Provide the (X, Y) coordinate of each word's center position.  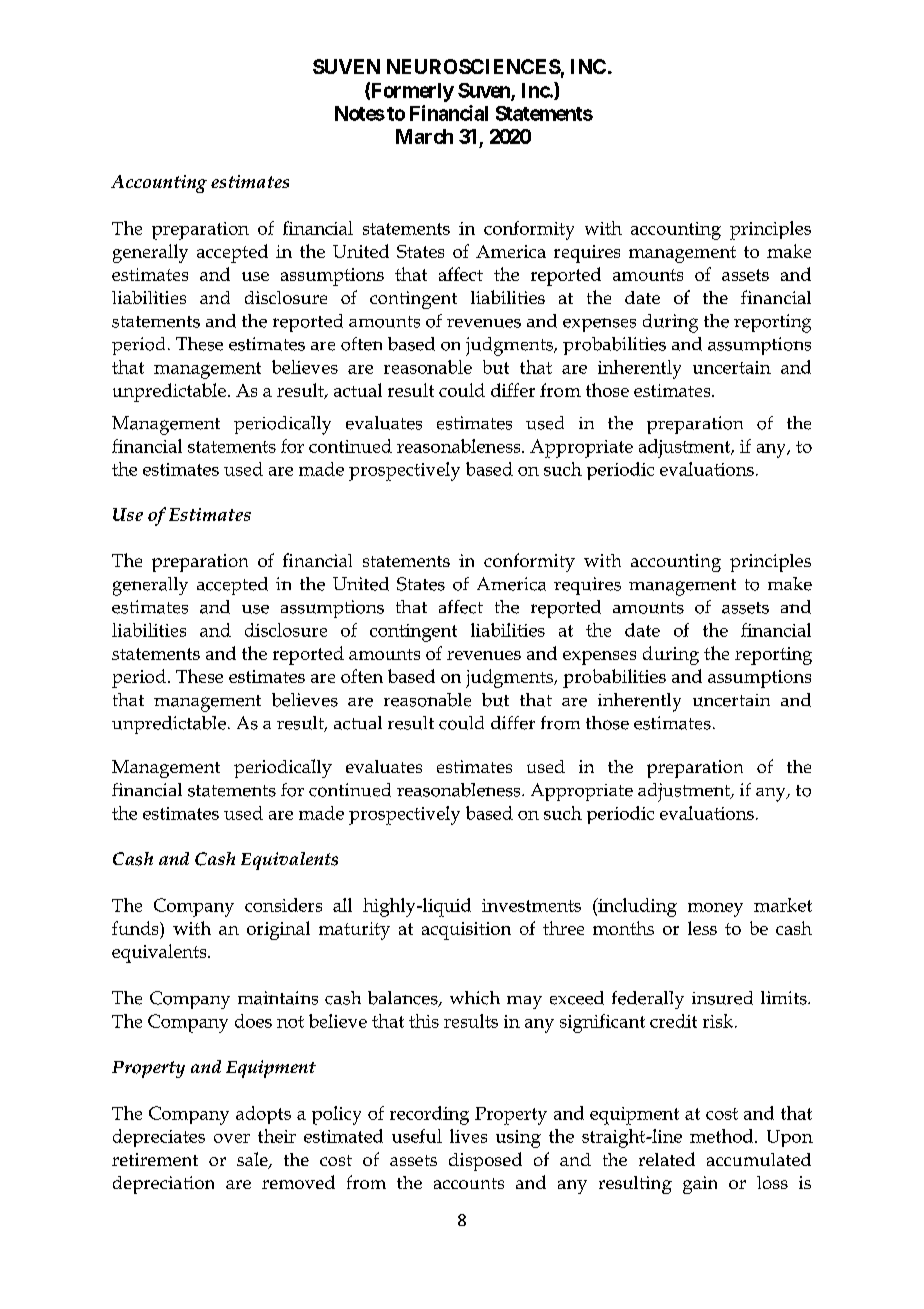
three (563, 928)
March (424, 136)
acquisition (466, 931)
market (783, 905)
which (475, 998)
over (232, 1138)
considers (283, 905)
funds (136, 928)
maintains (278, 998)
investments (531, 905)
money (715, 910)
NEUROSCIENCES (474, 66)
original (278, 930)
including (636, 907)
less (702, 928)
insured (722, 998)
